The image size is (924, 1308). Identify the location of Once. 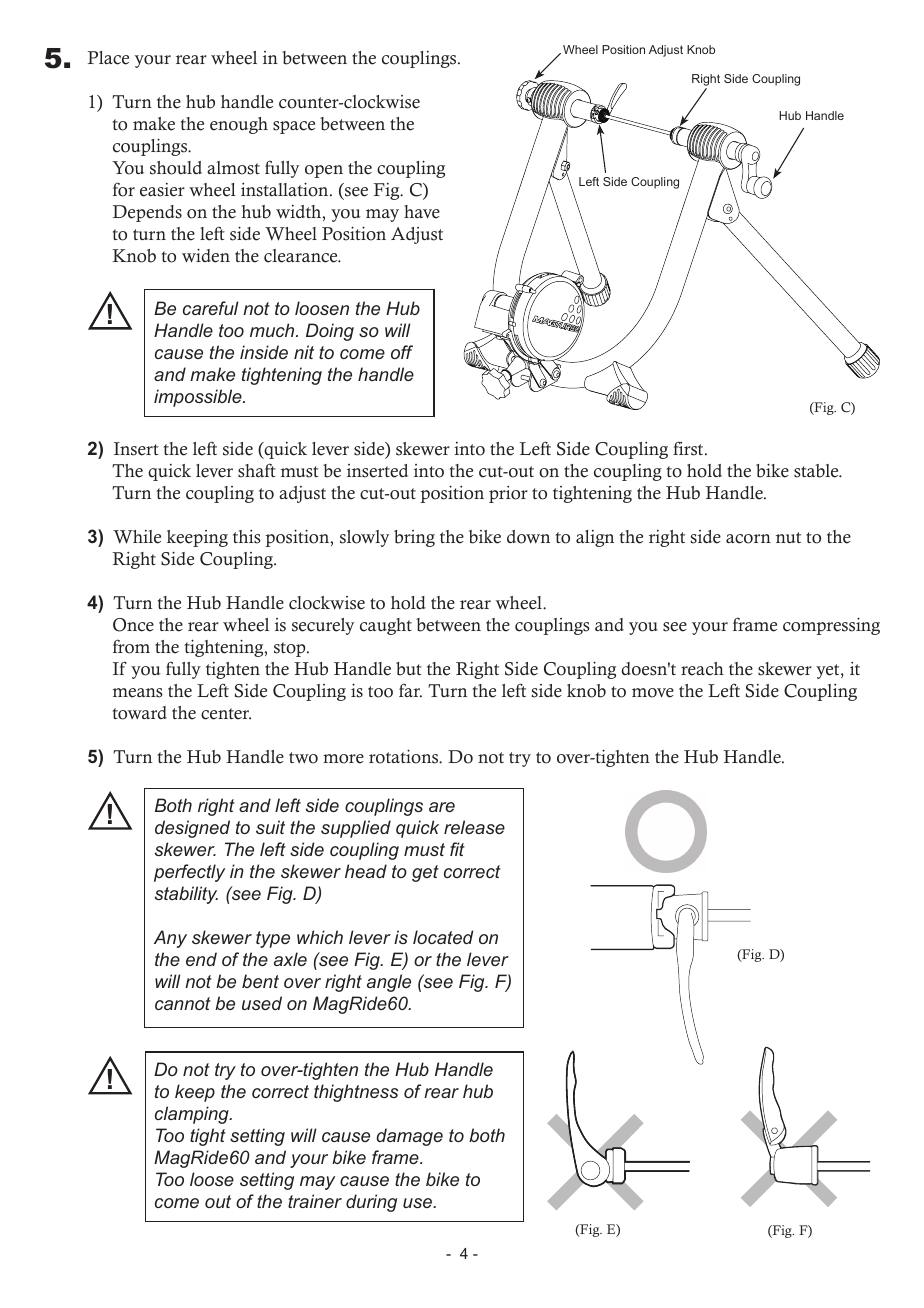
(133, 625).
